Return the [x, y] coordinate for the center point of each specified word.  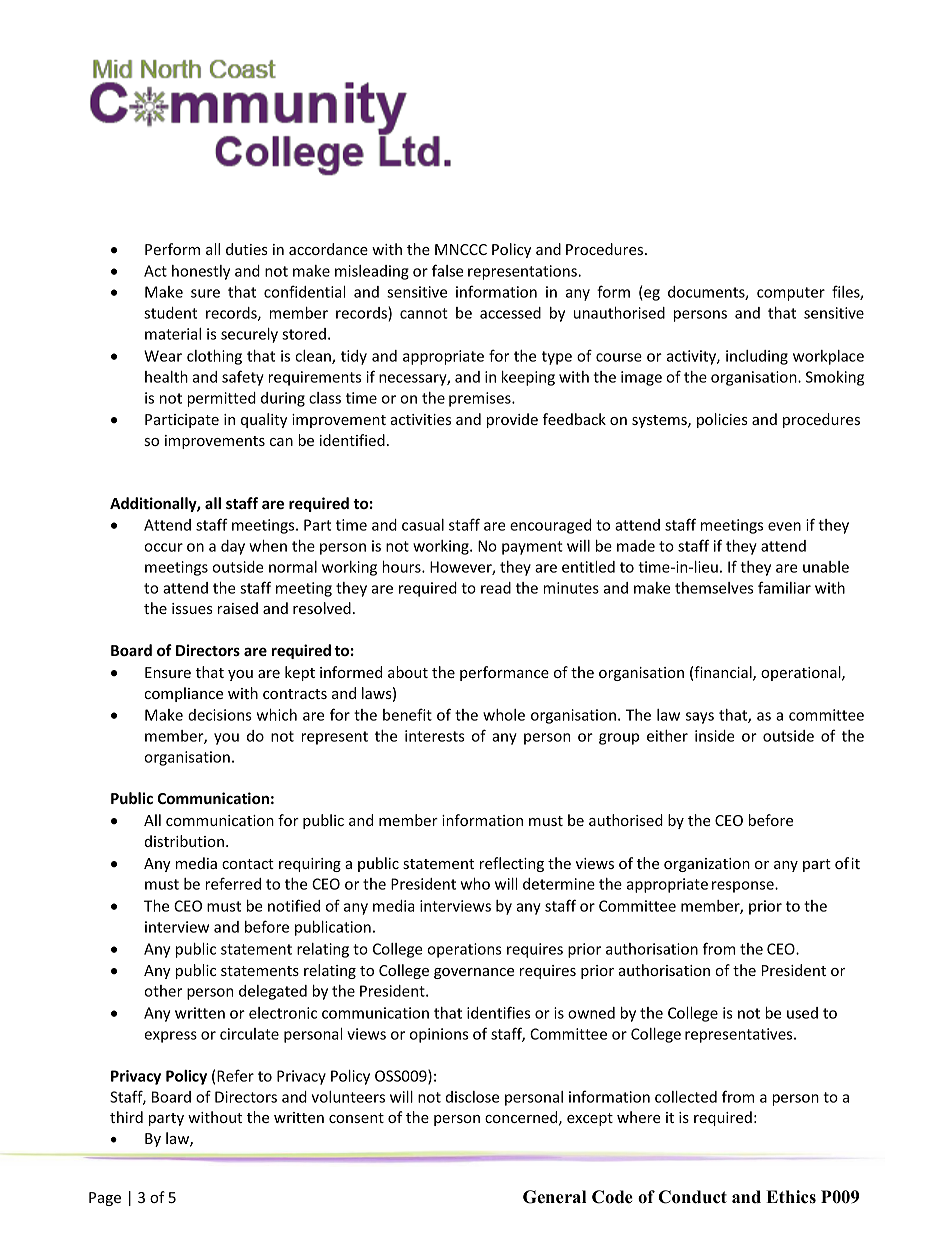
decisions [220, 715]
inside [715, 736]
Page [105, 1199]
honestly [201, 272]
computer [791, 294]
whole [504, 715]
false [448, 270]
